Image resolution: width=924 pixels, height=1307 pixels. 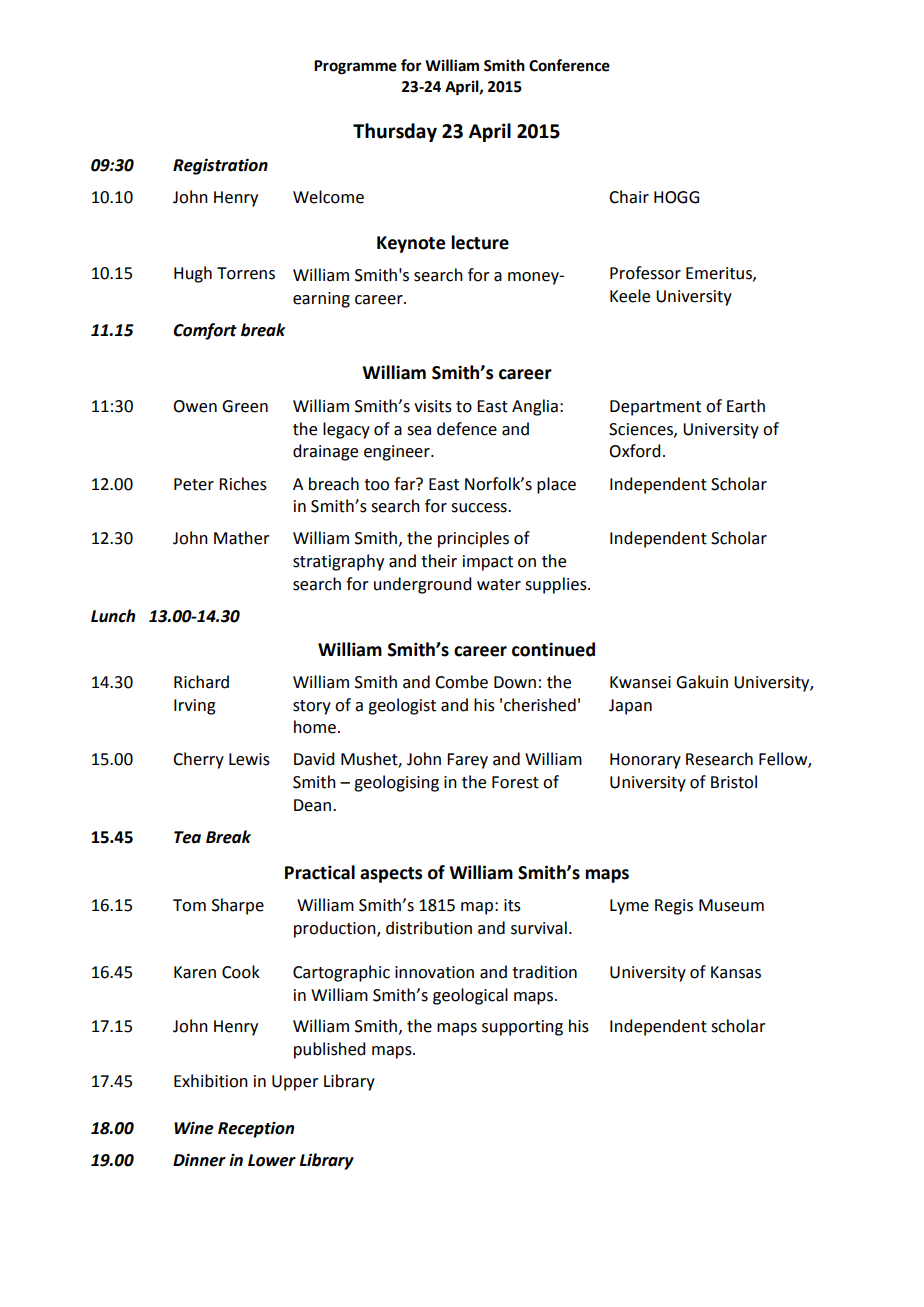 I want to click on Department, so click(x=655, y=408).
